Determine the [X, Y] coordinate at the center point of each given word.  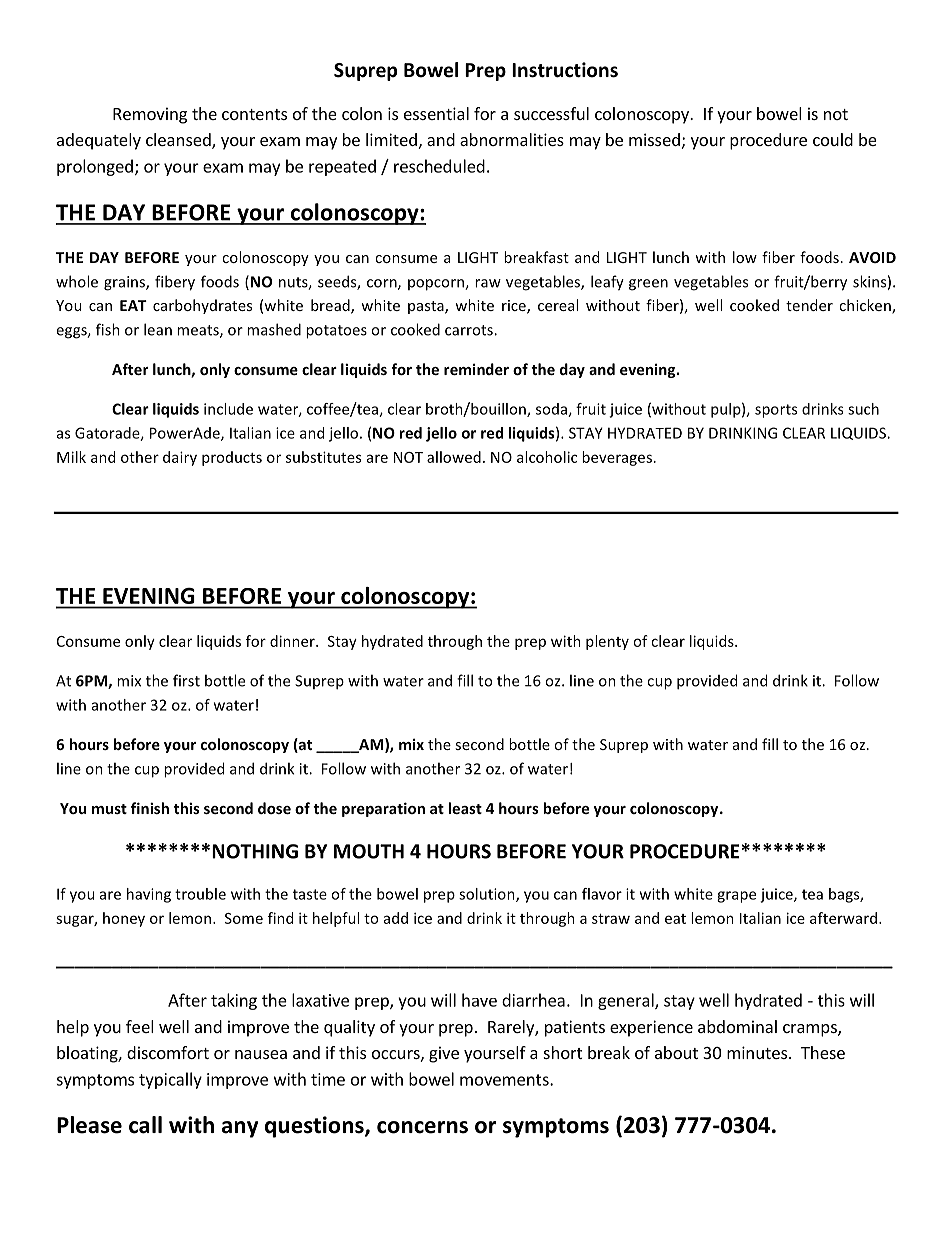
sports [776, 411]
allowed [454, 457]
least [465, 808]
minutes [758, 1052]
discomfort [168, 1052]
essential [436, 113]
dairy [180, 458]
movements [505, 1080]
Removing [150, 115]
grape [736, 897]
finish [150, 808]
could [833, 139]
